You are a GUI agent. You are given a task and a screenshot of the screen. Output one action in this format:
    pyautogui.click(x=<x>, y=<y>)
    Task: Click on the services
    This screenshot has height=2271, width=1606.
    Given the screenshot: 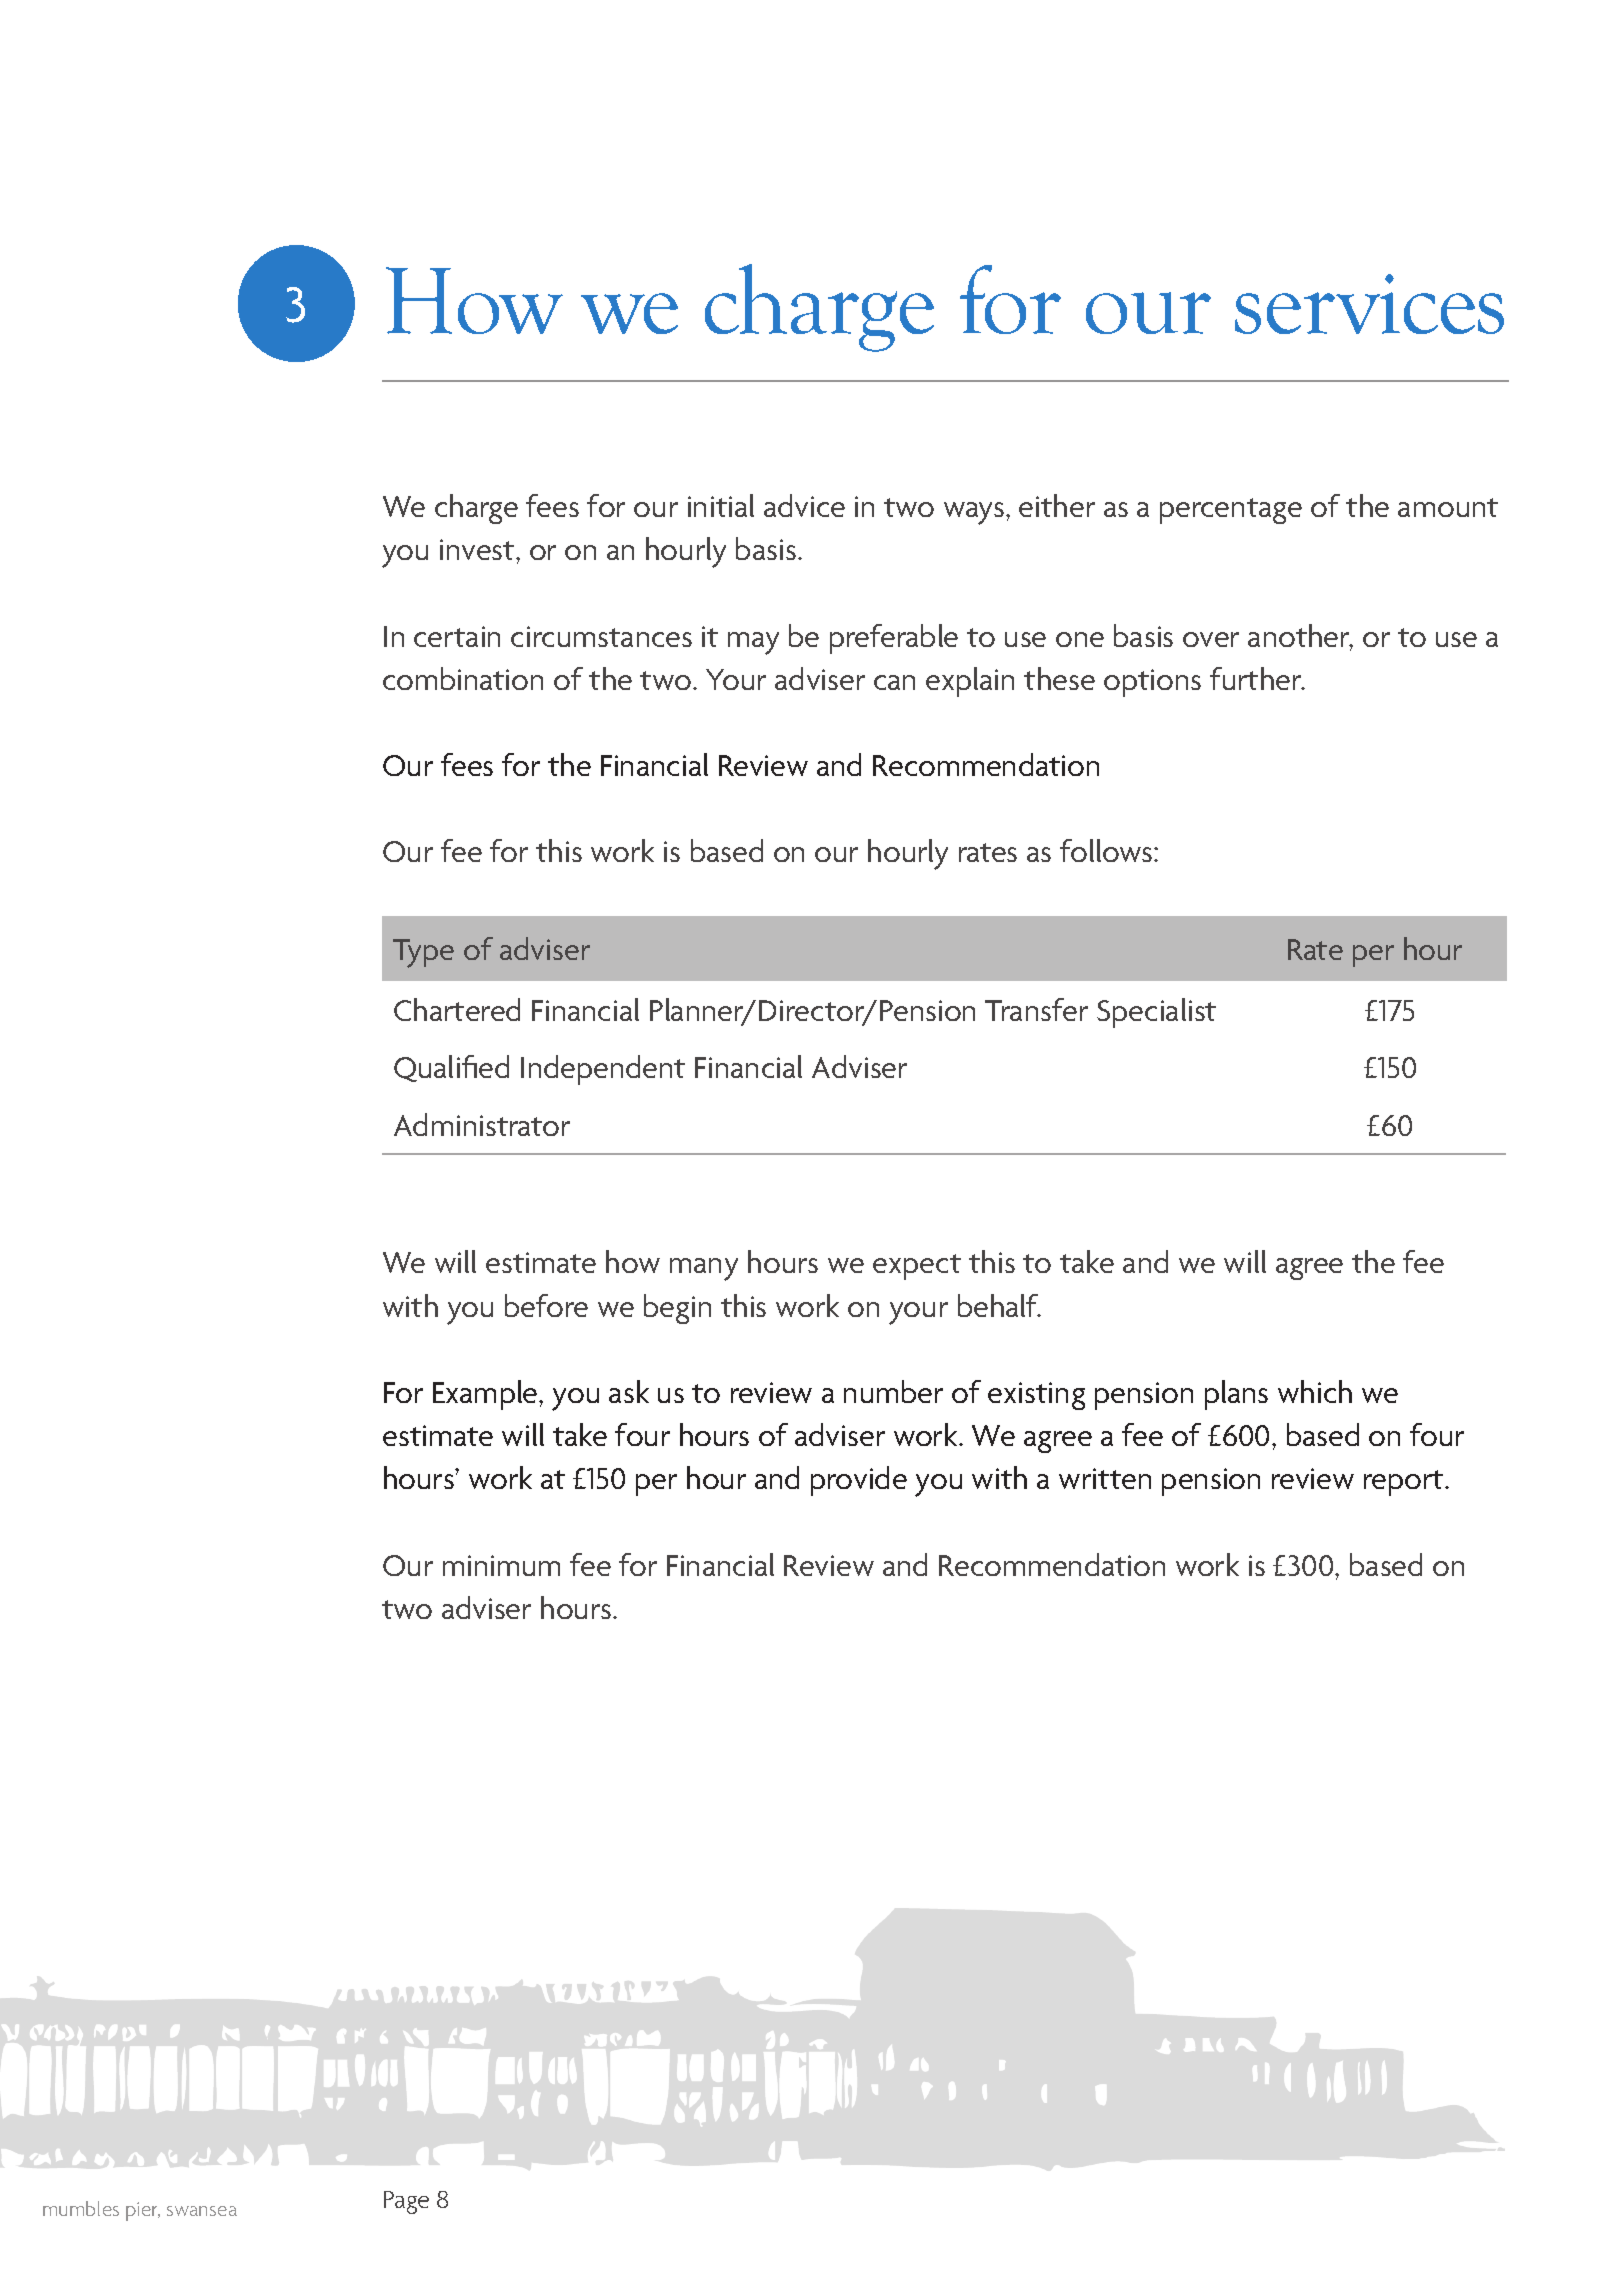 What is the action you would take?
    pyautogui.click(x=1369, y=304)
